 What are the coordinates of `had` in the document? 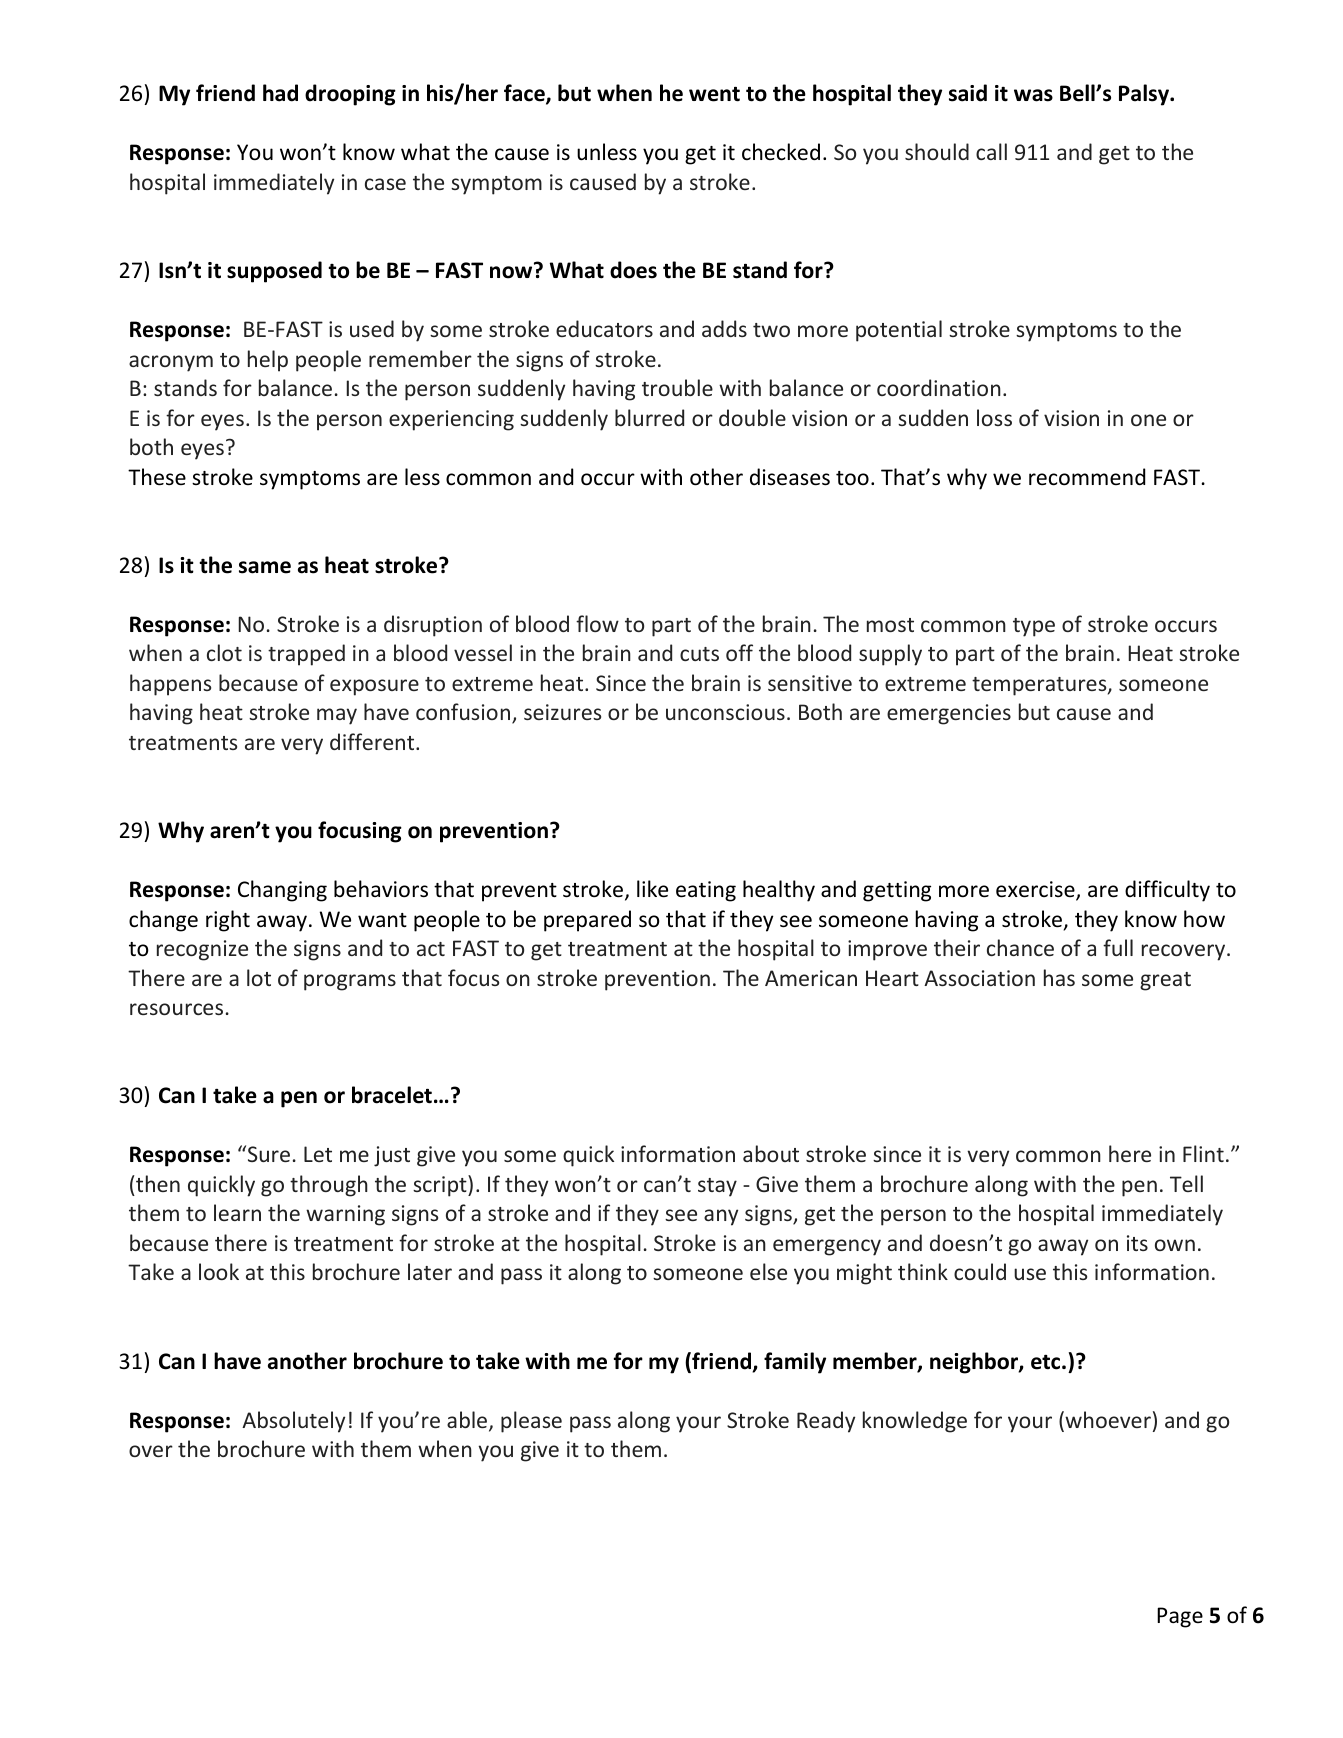 It's located at (280, 93).
